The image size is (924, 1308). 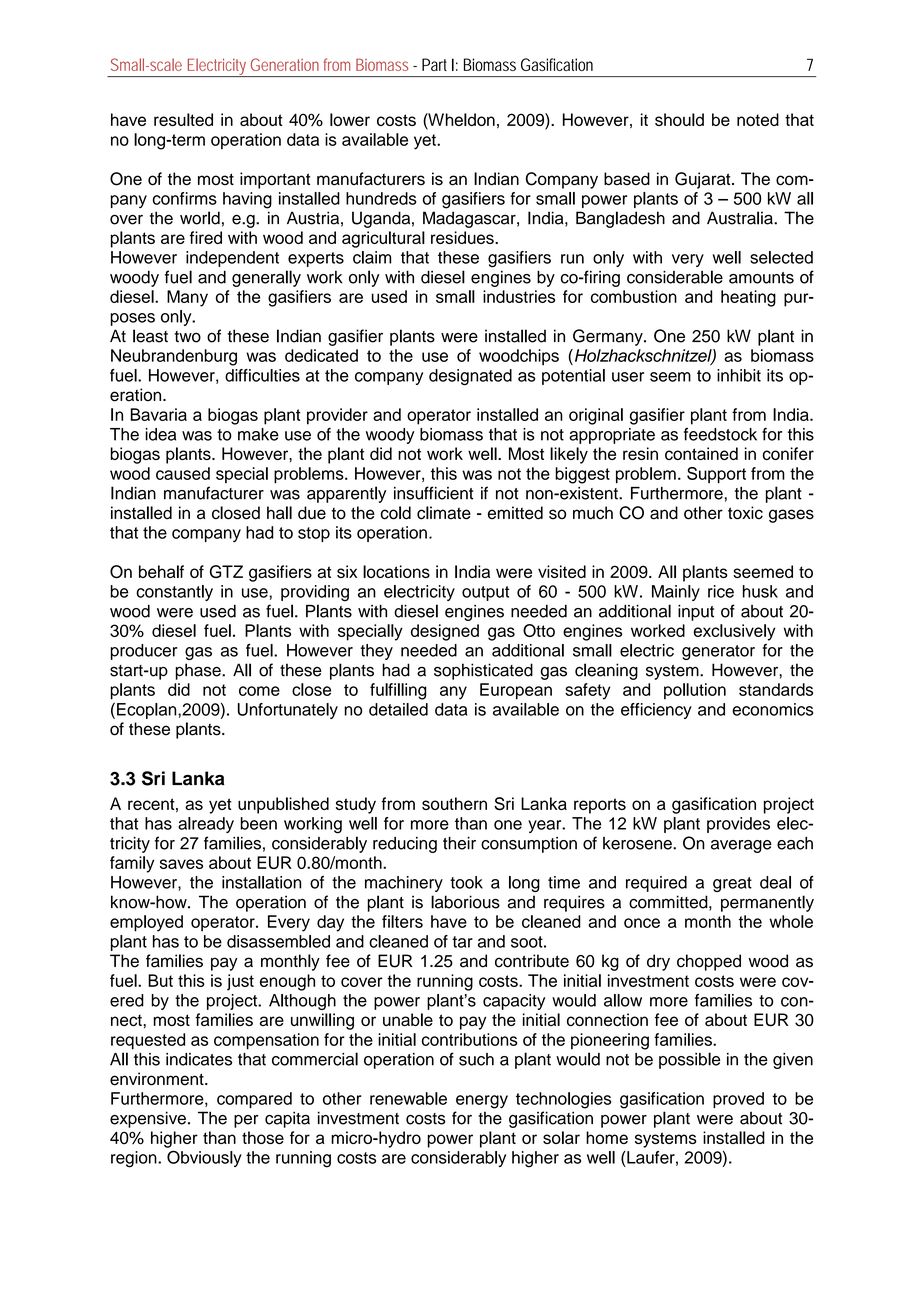 I want to click on resulted, so click(x=183, y=119).
